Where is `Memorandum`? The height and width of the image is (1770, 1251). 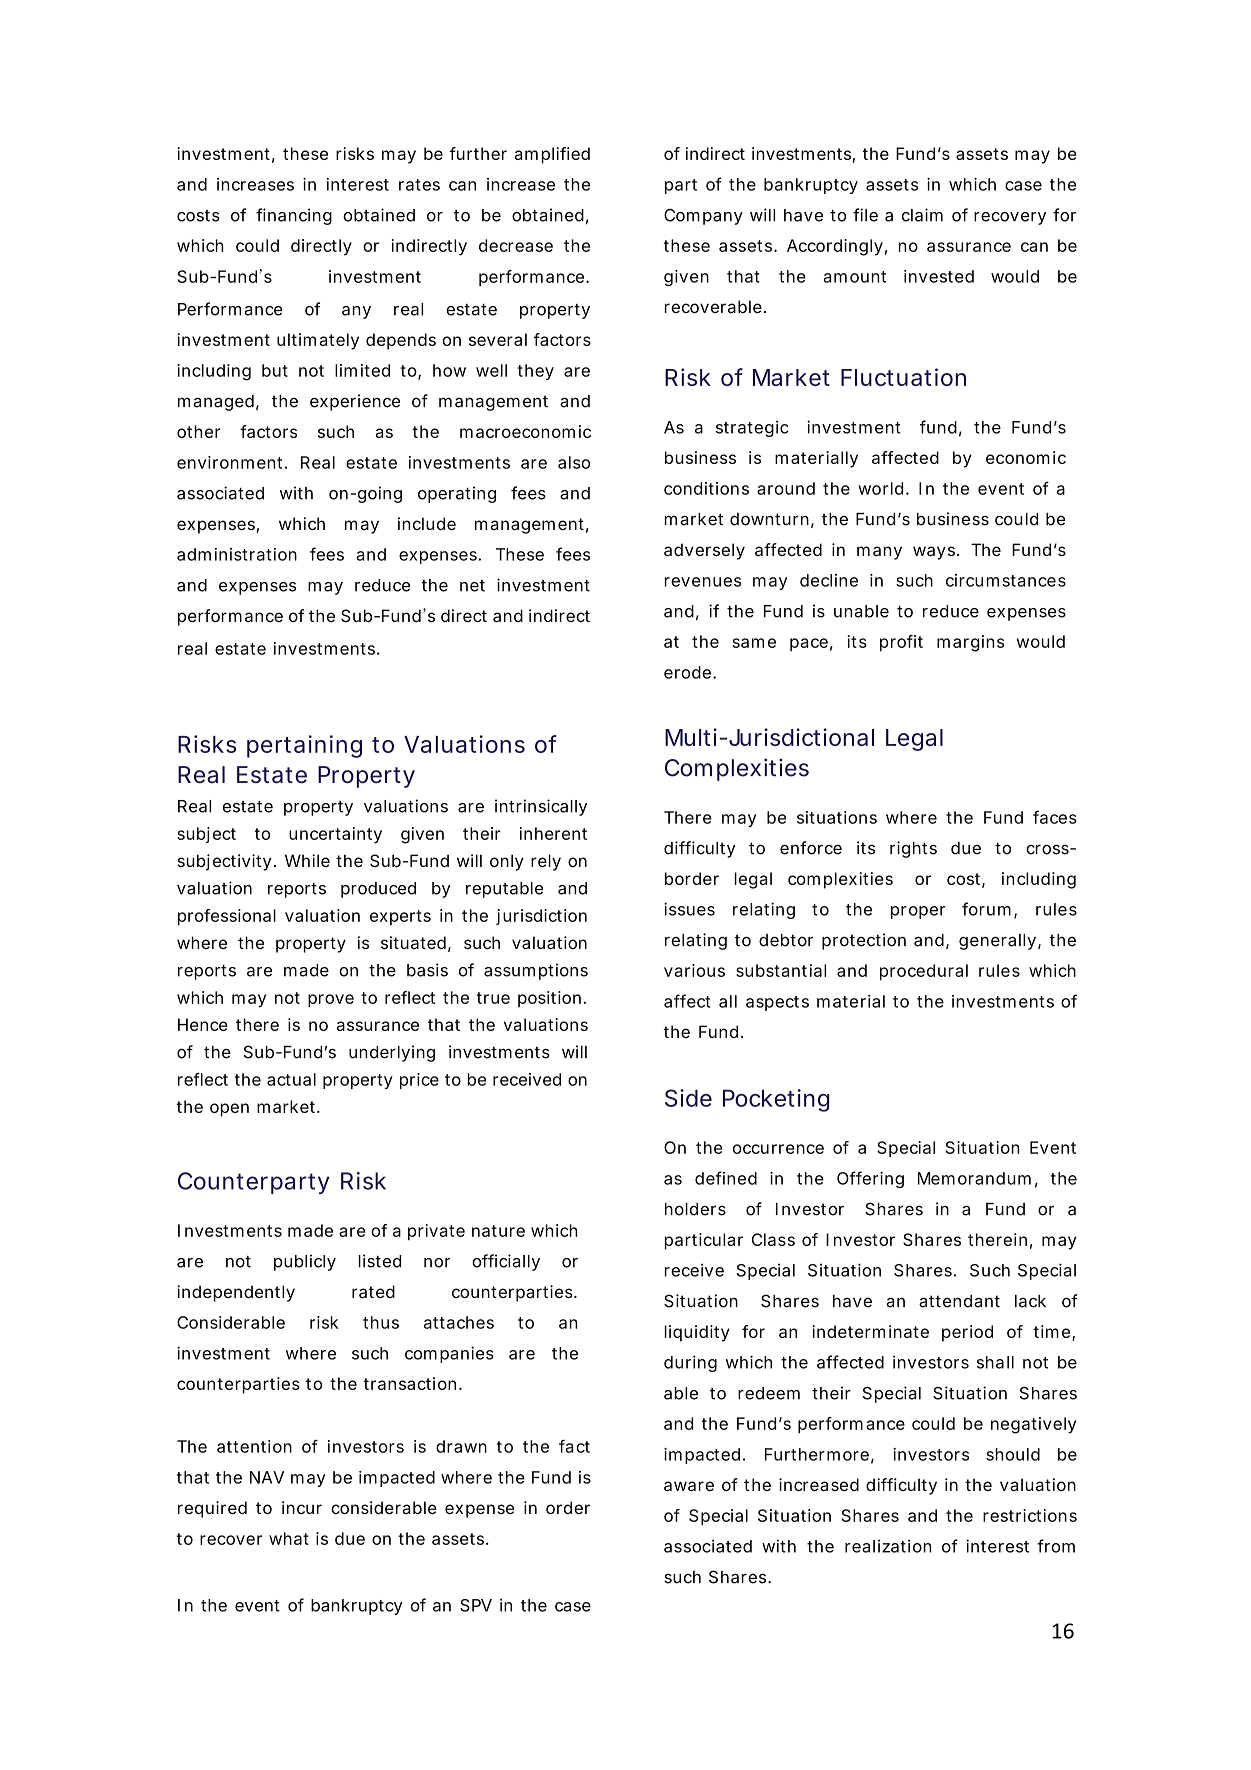 Memorandum is located at coordinates (974, 1178).
